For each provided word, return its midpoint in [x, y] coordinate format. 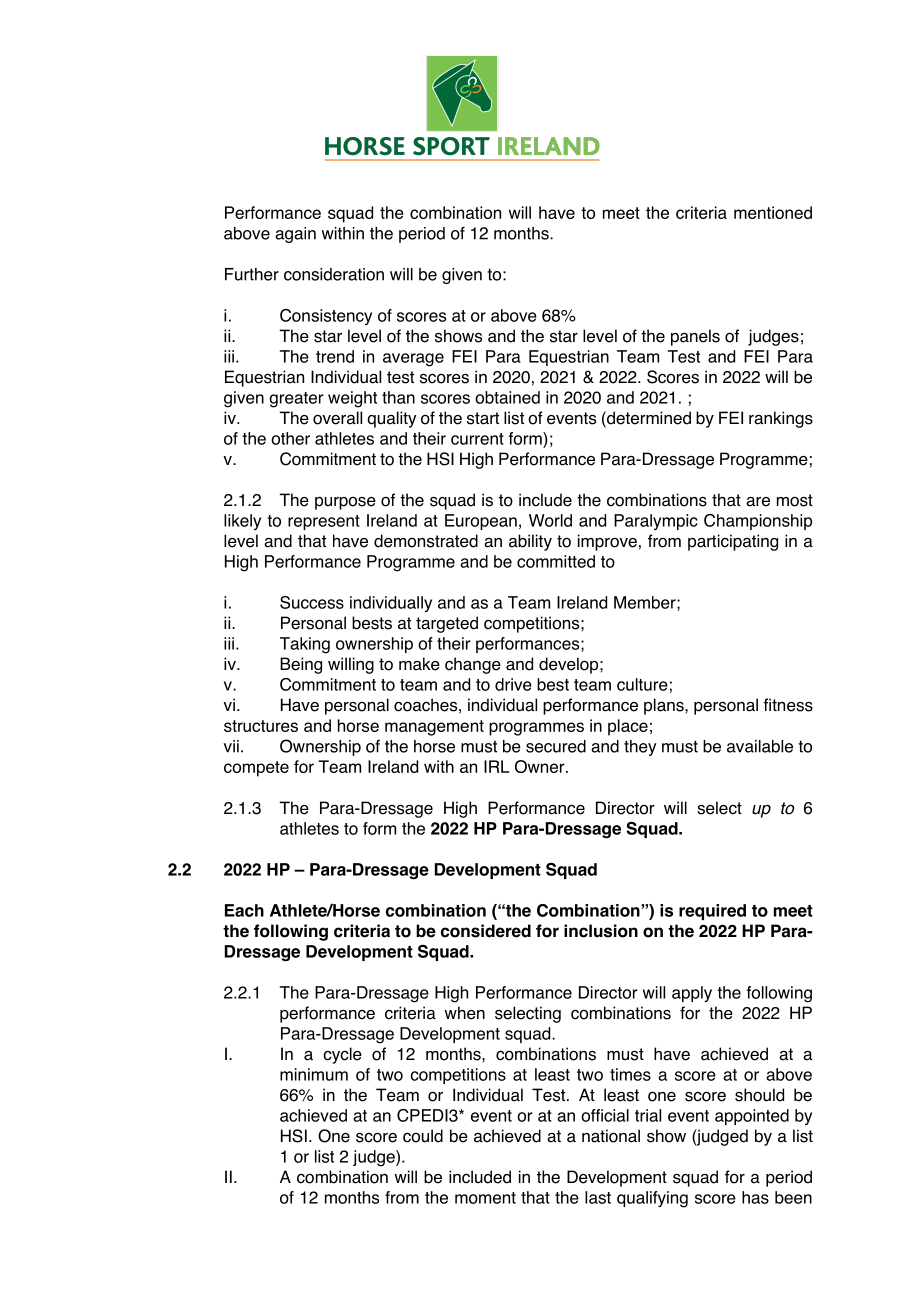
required [712, 912]
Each [244, 910]
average [413, 360]
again [295, 235]
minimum [314, 1074]
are [758, 502]
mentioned [773, 212]
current [477, 439]
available [760, 746]
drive [513, 684]
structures [261, 726]
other [290, 438]
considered [486, 931]
